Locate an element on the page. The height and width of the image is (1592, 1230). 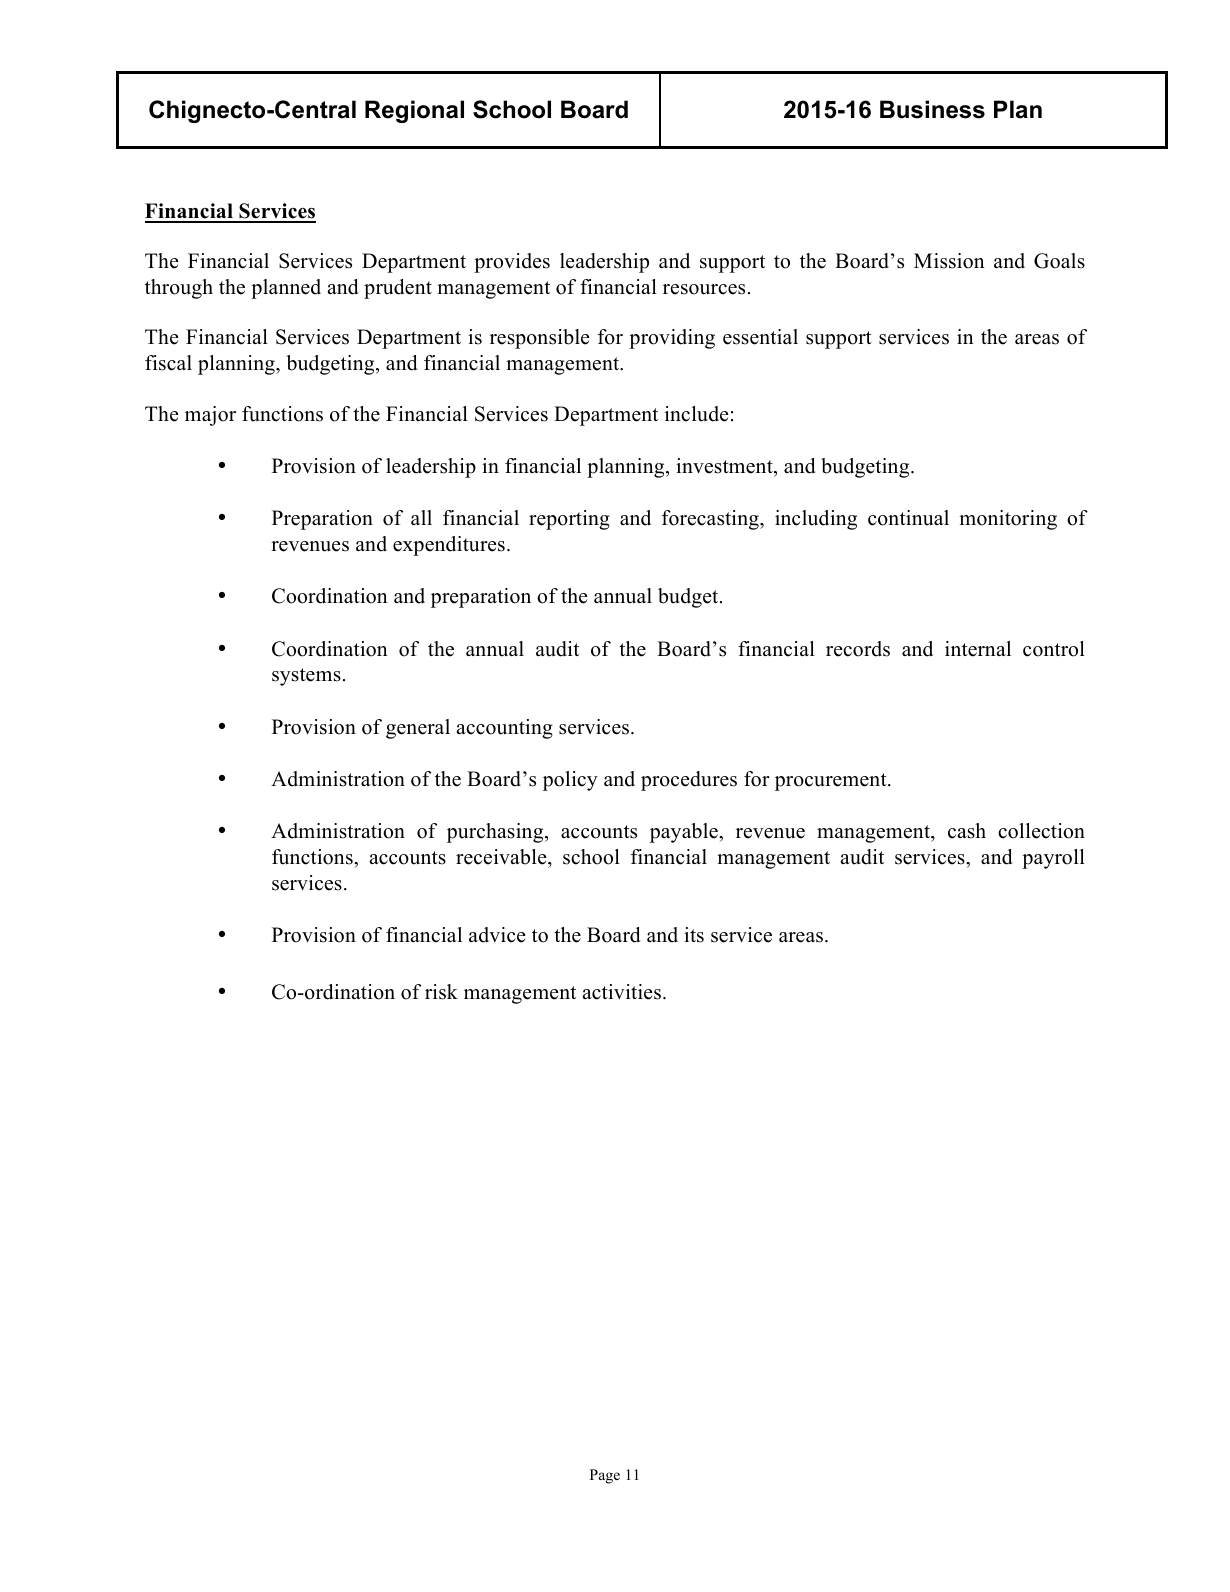
provides is located at coordinates (512, 263).
